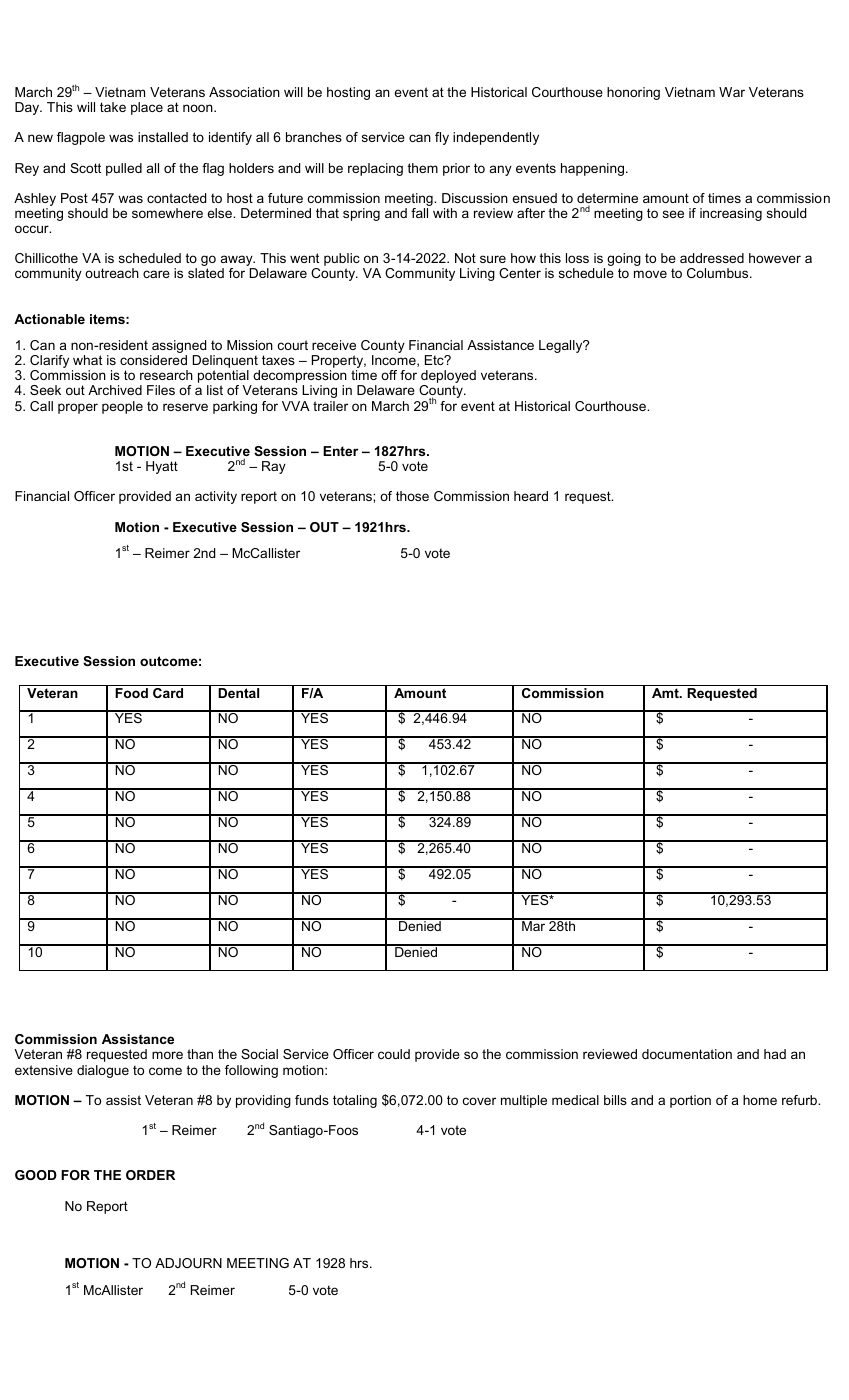 Image resolution: width=849 pixels, height=1400 pixels. What do you see at coordinates (355, 1101) in the image?
I see `totaling` at bounding box center [355, 1101].
